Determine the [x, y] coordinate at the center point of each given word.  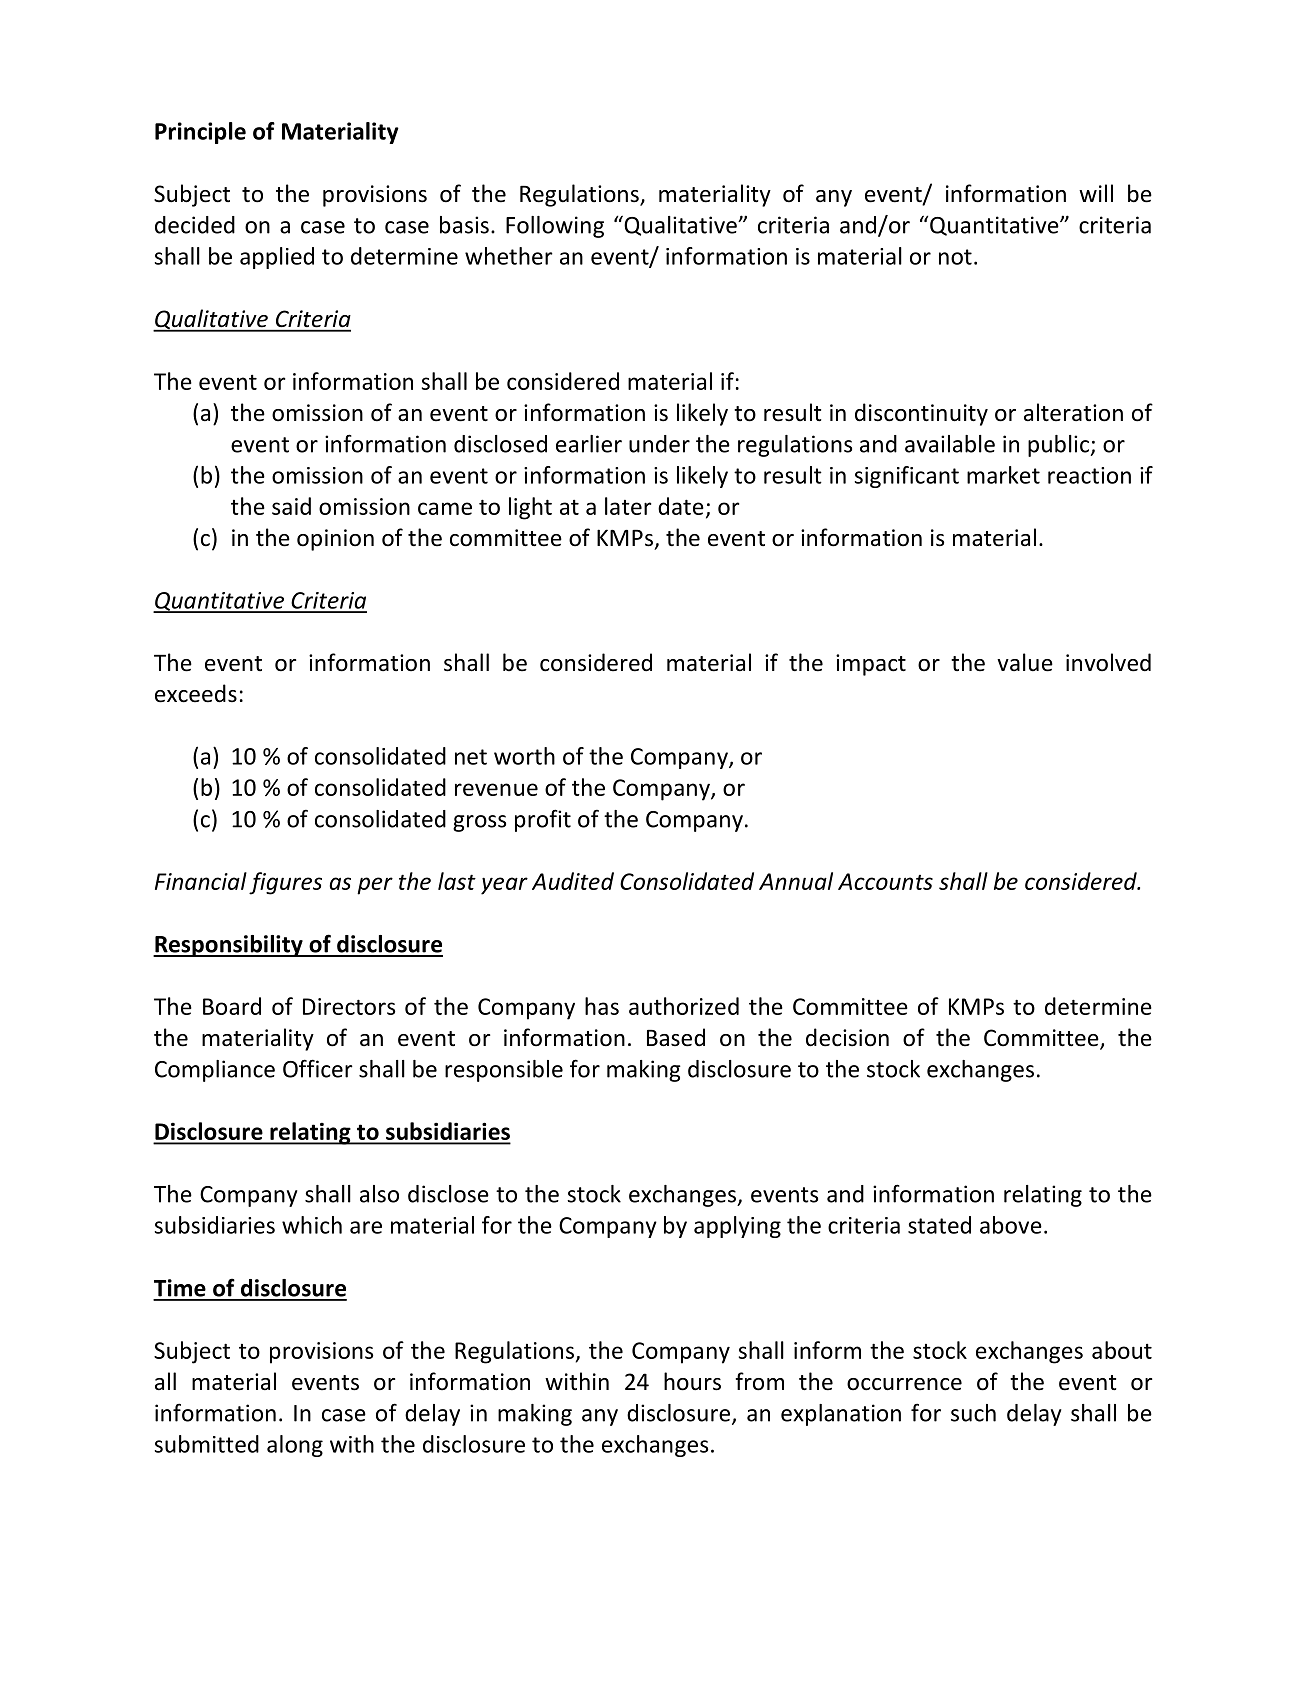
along [295, 1446]
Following [555, 227]
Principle [200, 133]
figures [285, 883]
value [1025, 662]
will [1096, 193]
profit [543, 820]
